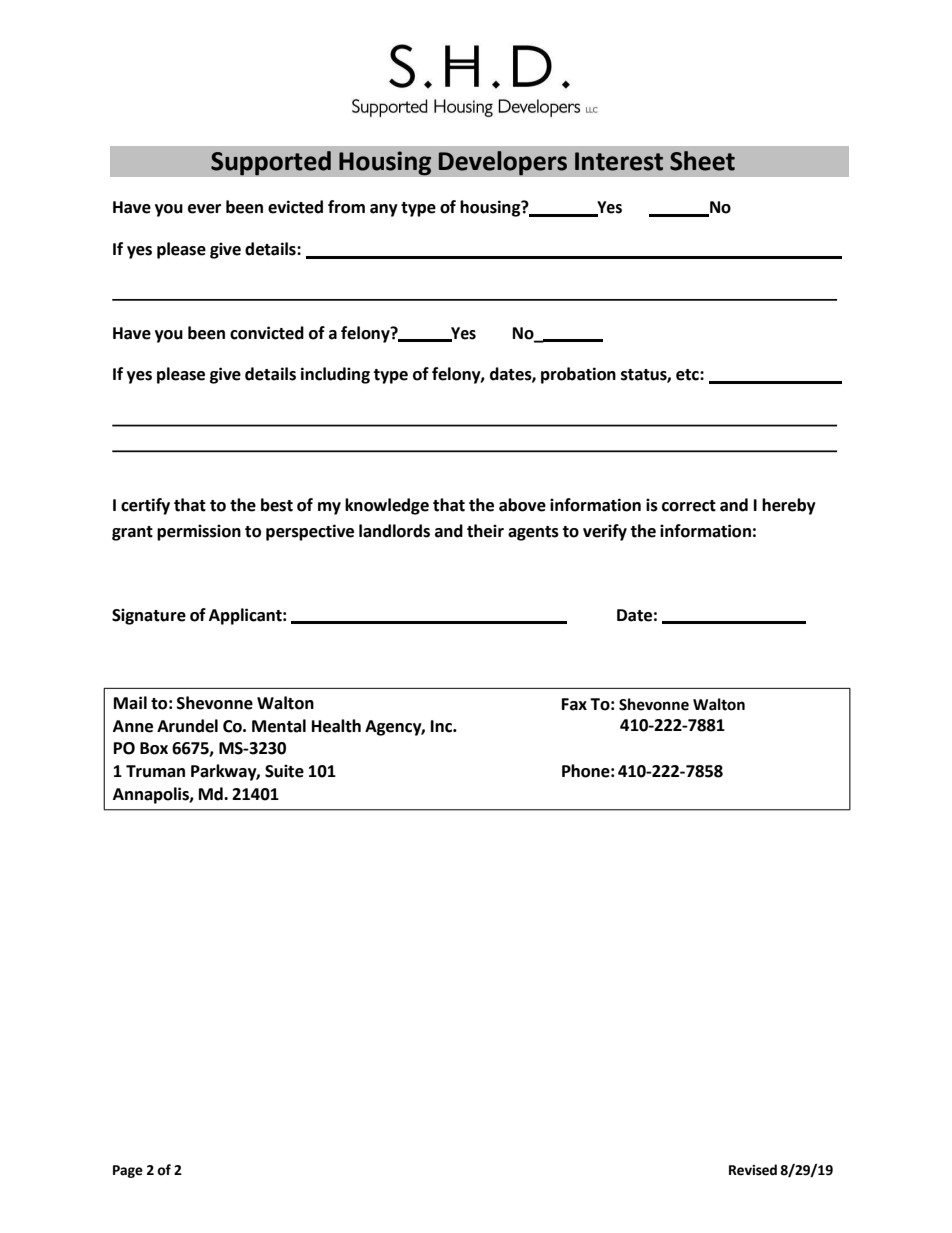  What do you see at coordinates (753, 1170) in the image?
I see `Revised` at bounding box center [753, 1170].
